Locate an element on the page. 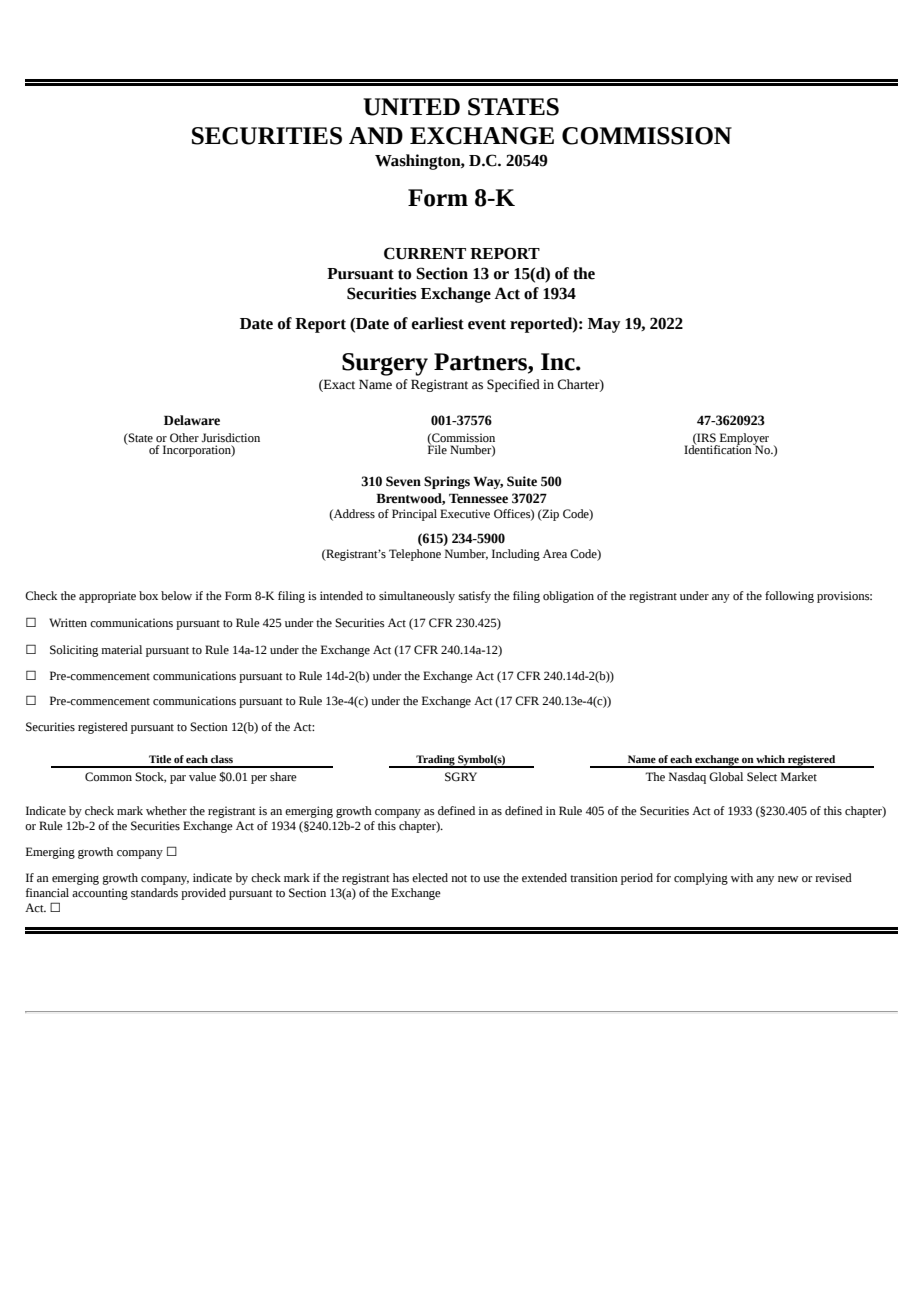 Image resolution: width=924 pixels, height=1308 pixels. CURRENT is located at coordinates (425, 253).
